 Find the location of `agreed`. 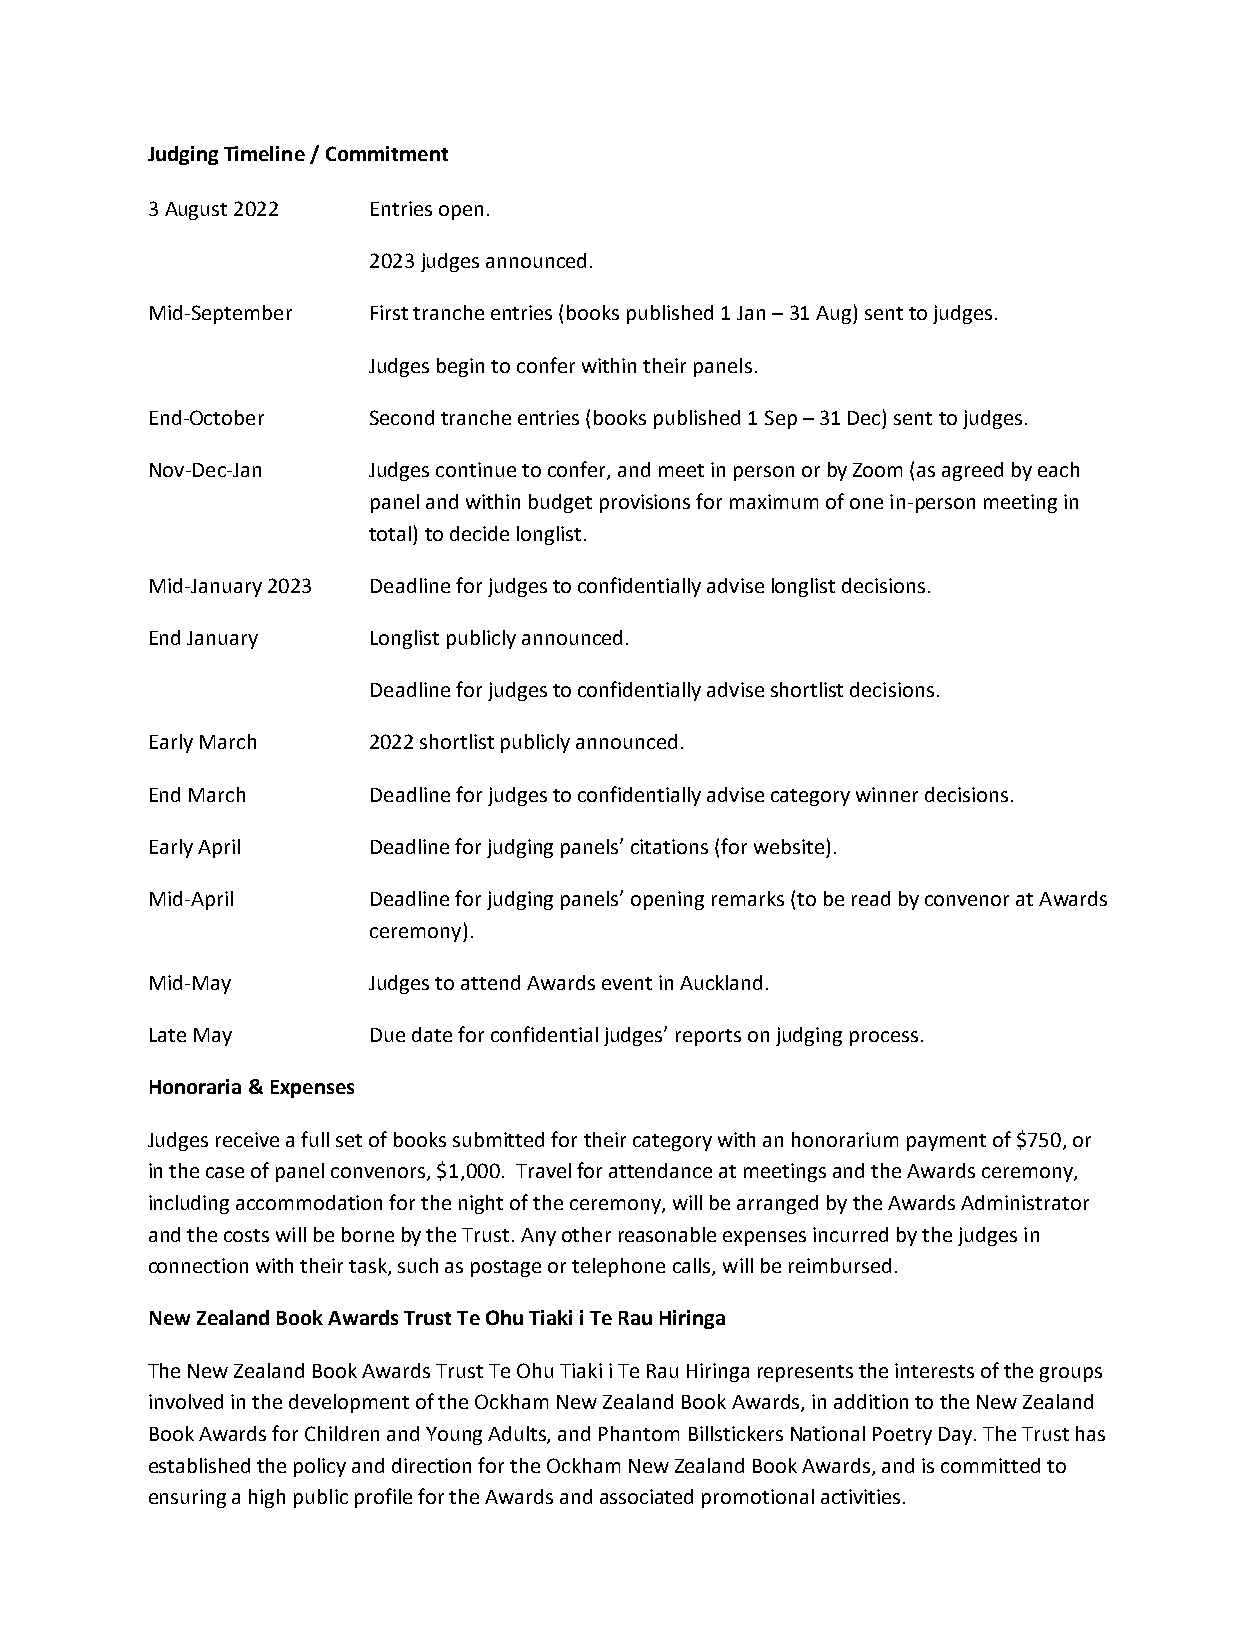

agreed is located at coordinates (972, 471).
